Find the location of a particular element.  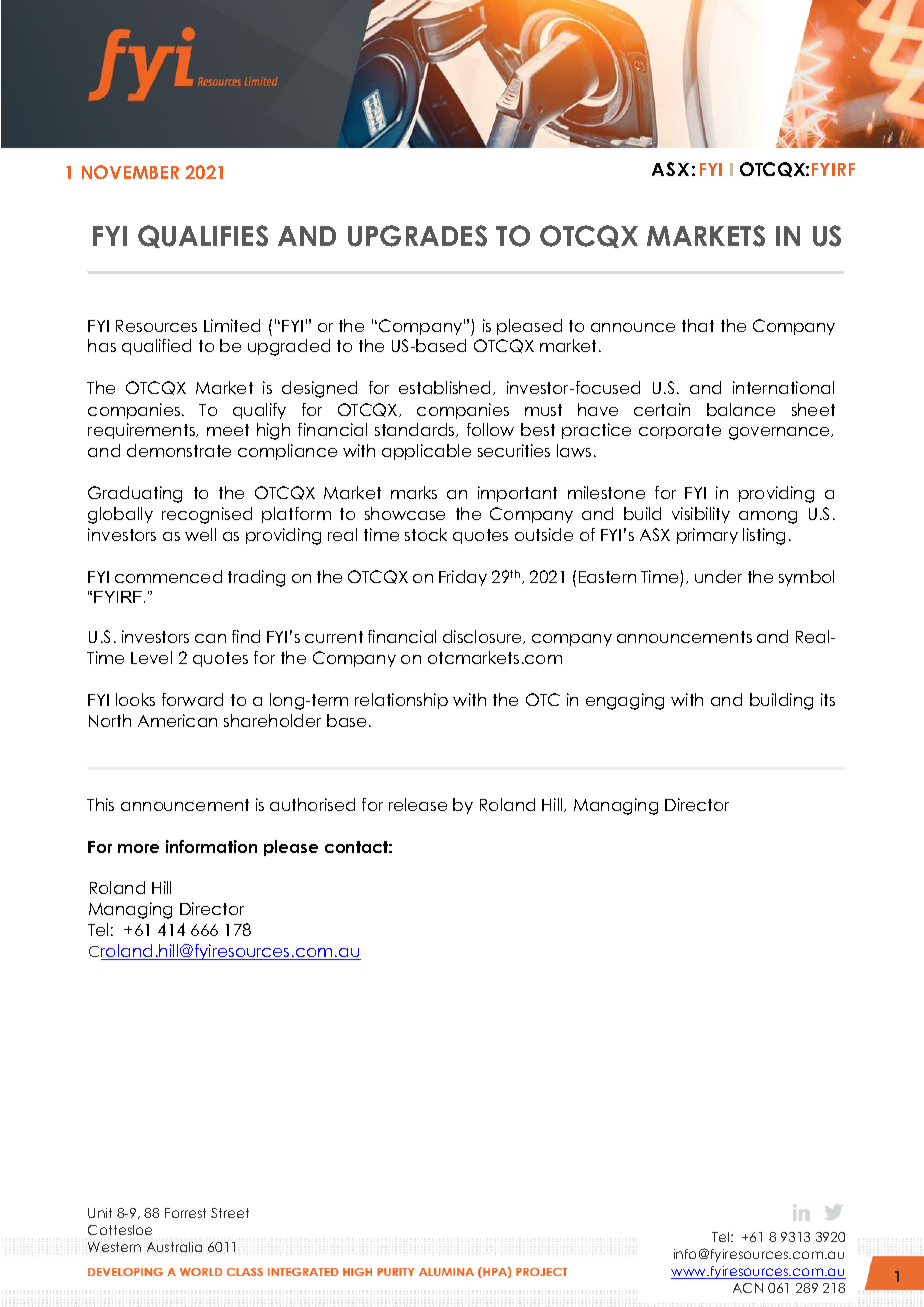

that is located at coordinates (698, 325).
